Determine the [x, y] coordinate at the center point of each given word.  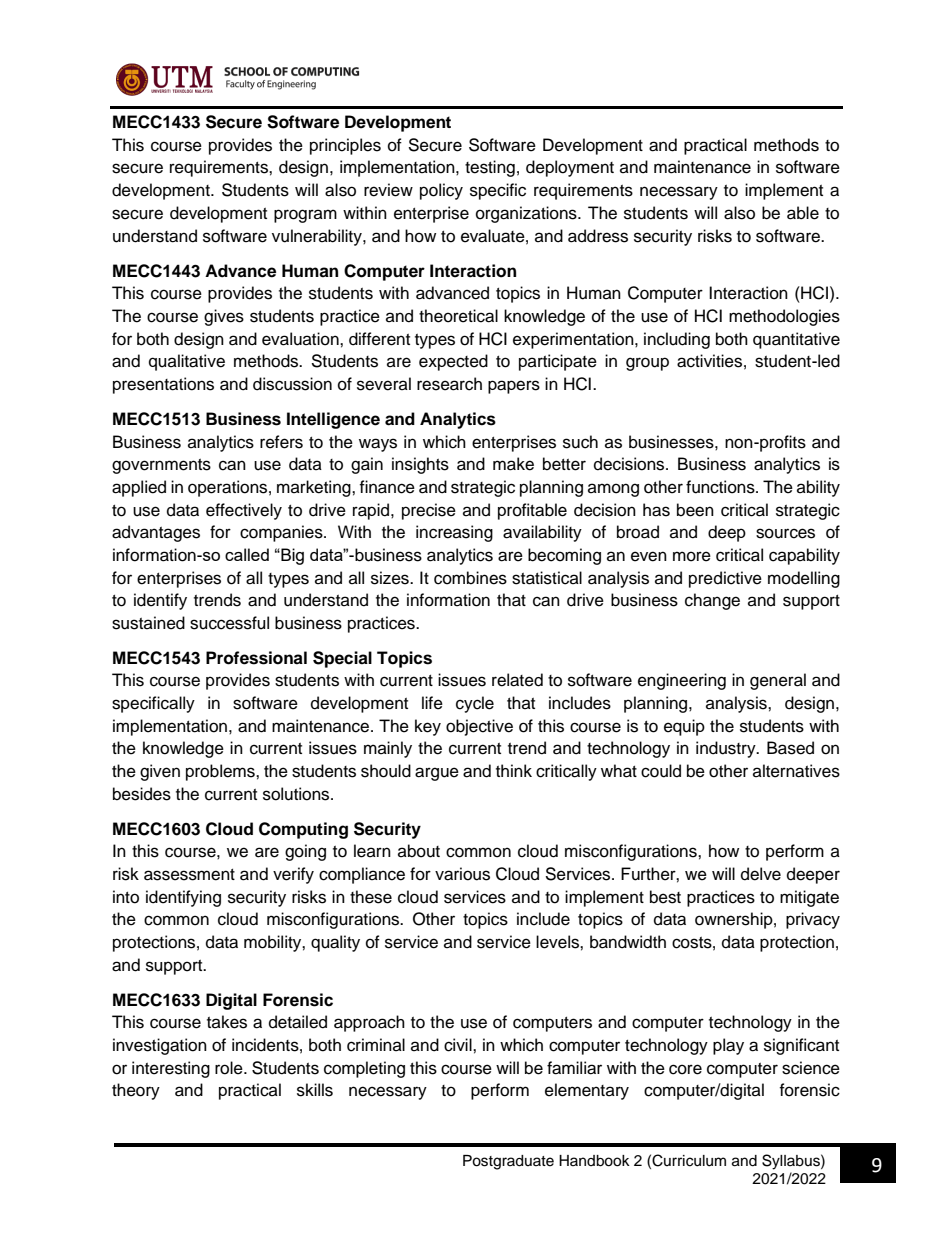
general [778, 681]
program [305, 216]
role [230, 1068]
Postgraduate [508, 1162]
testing [490, 168]
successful [229, 623]
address [598, 236]
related [517, 680]
